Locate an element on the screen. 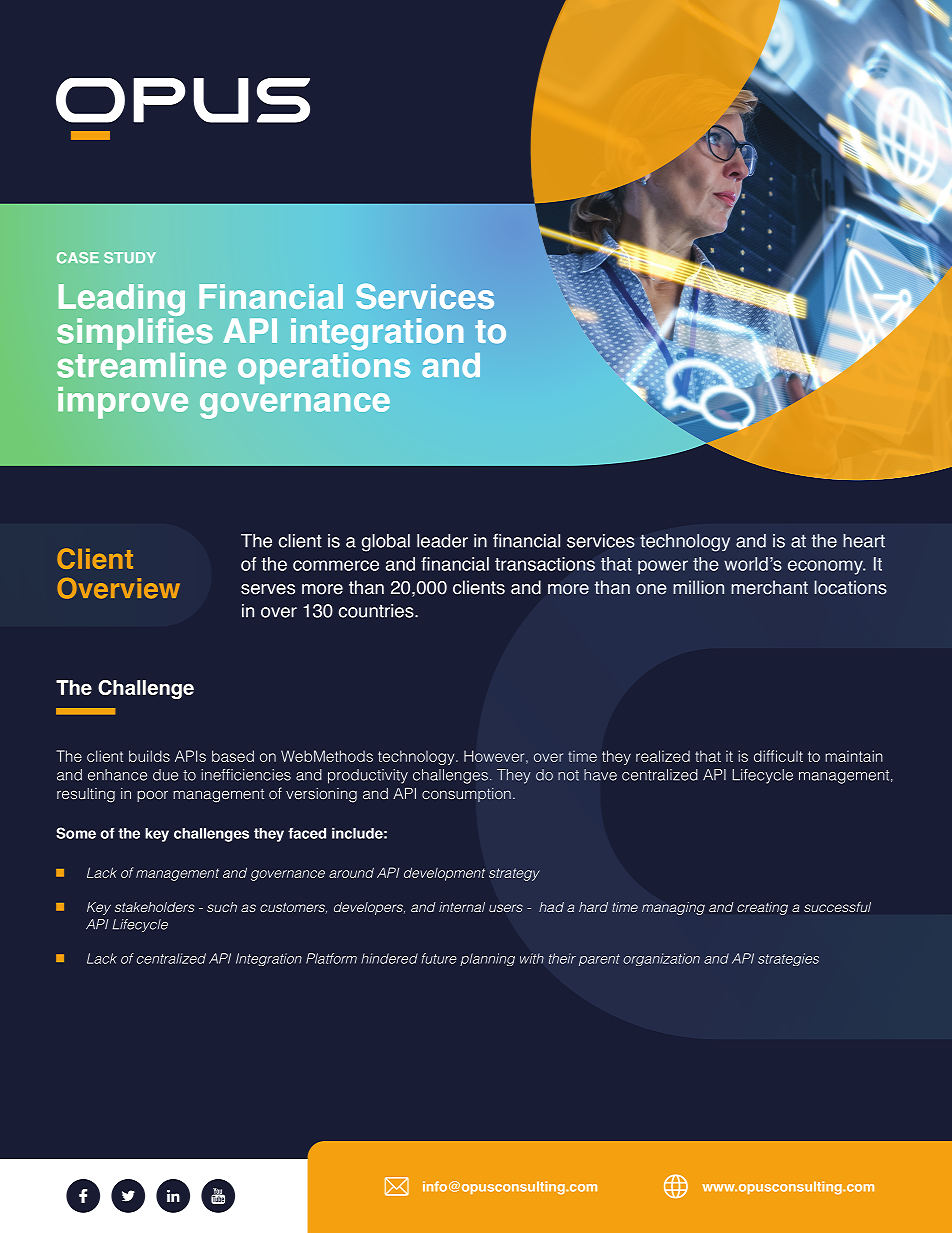  planning is located at coordinates (487, 959).
